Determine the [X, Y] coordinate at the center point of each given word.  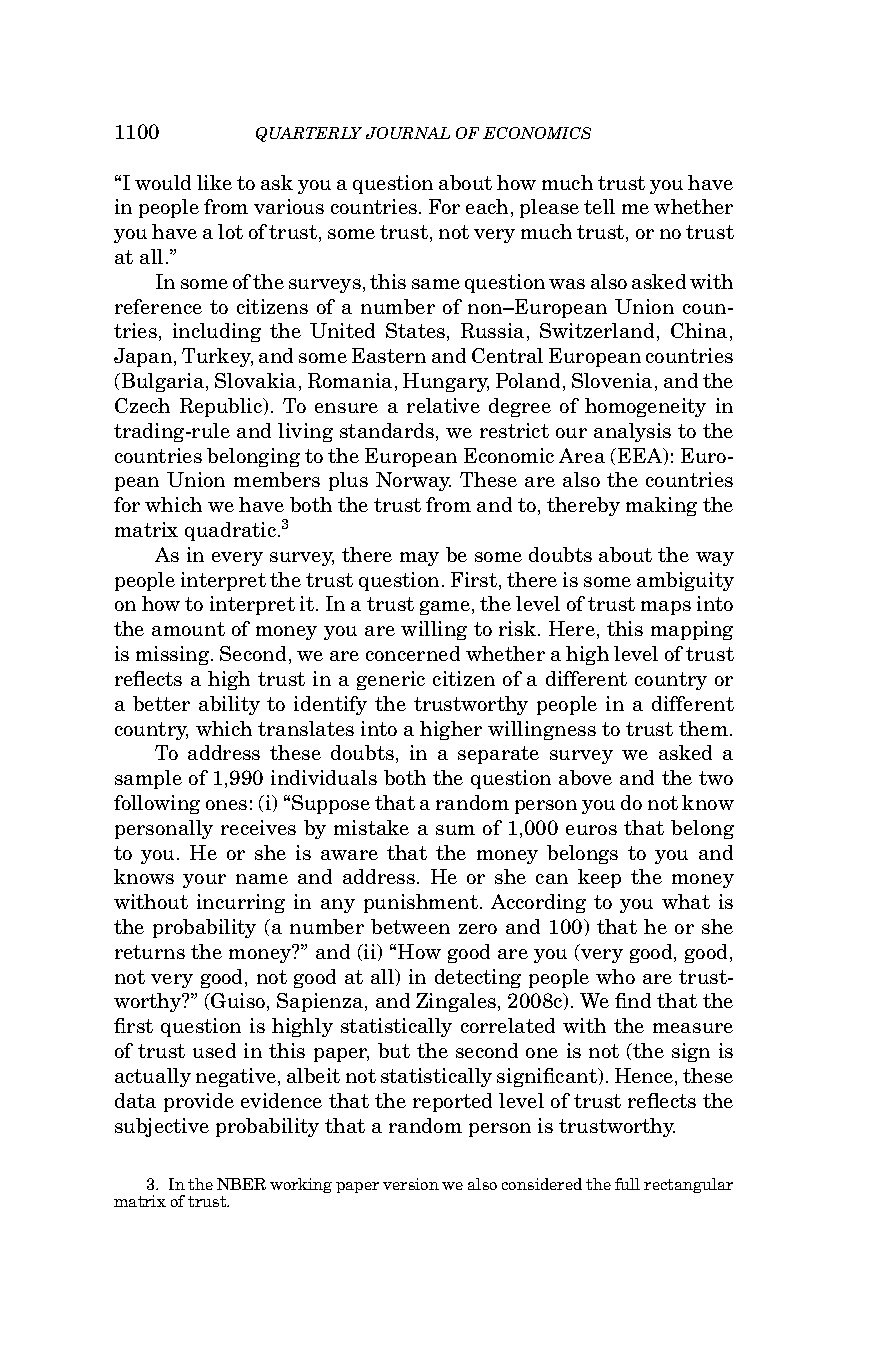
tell [599, 206]
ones [226, 805]
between [410, 926]
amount [188, 629]
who [615, 976]
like [214, 182]
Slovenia [612, 380]
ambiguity [685, 581]
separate [498, 755]
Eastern [389, 355]
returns [150, 952]
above [585, 777]
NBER [241, 1184]
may [419, 559]
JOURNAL [408, 133]
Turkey [217, 357]
